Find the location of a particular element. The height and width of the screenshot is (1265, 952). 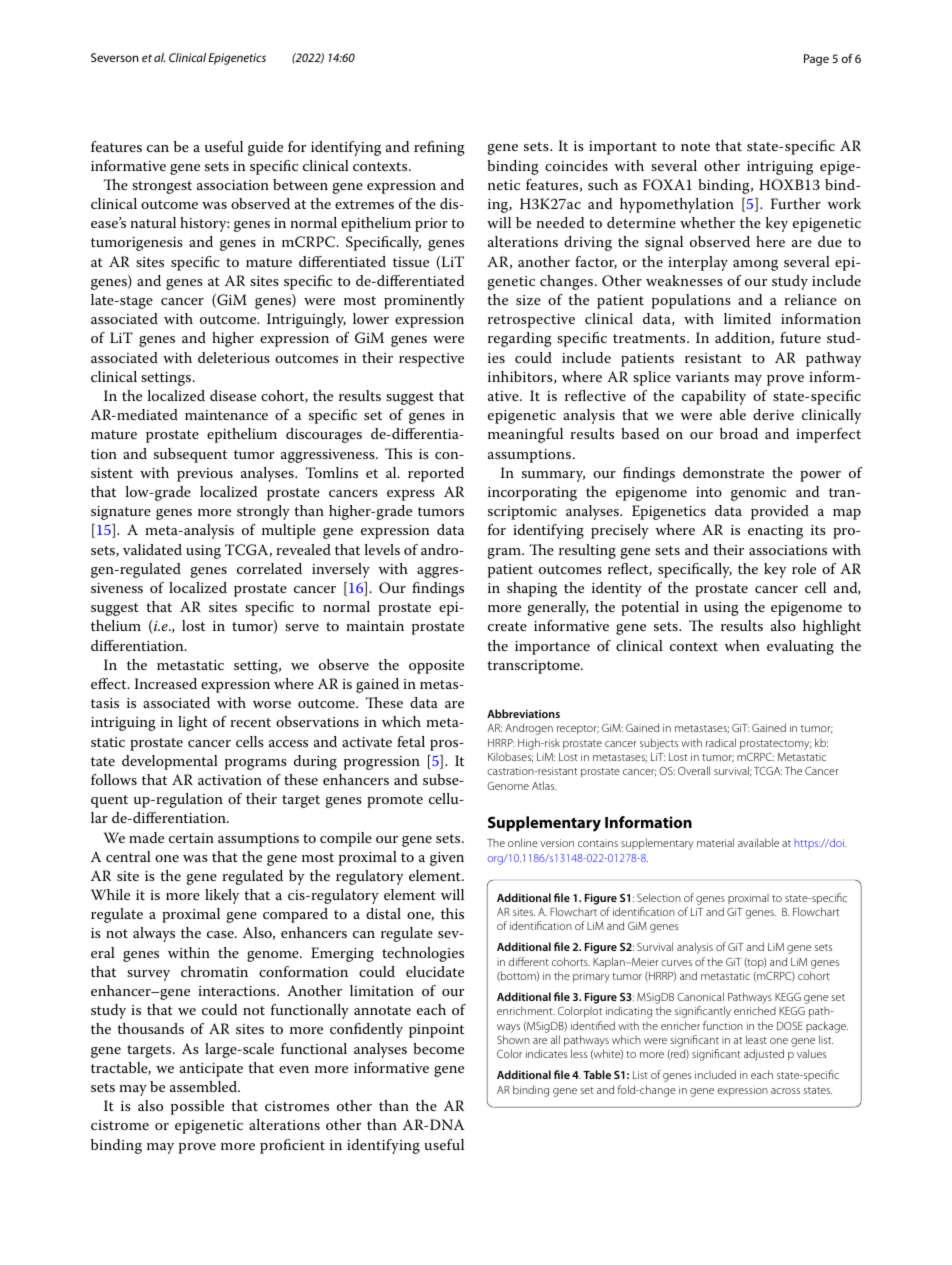

radical is located at coordinates (721, 742).
